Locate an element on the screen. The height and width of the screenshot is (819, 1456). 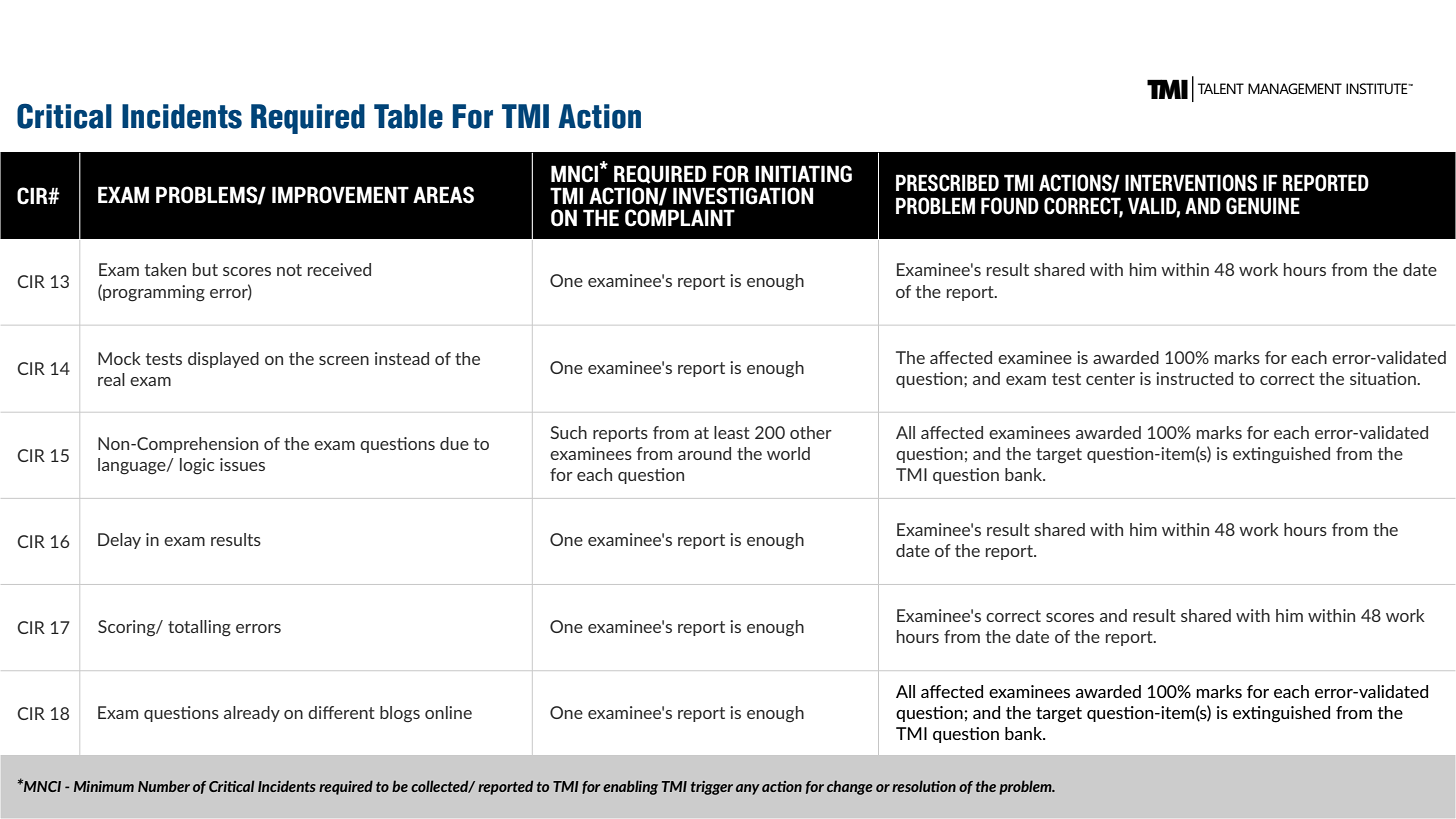
Critical is located at coordinates (64, 116).
